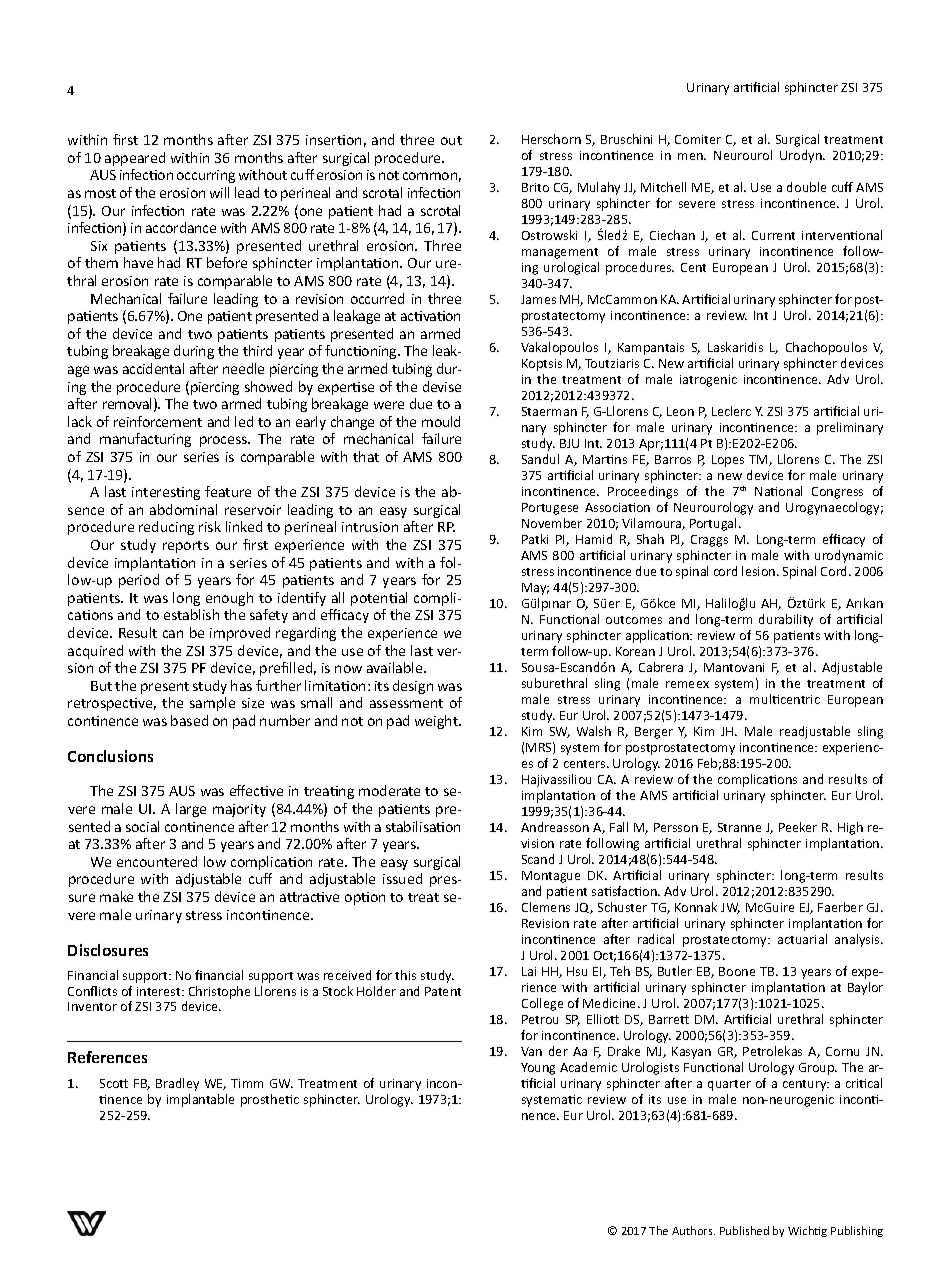  What do you see at coordinates (786, 620) in the screenshot?
I see `durability` at bounding box center [786, 620].
